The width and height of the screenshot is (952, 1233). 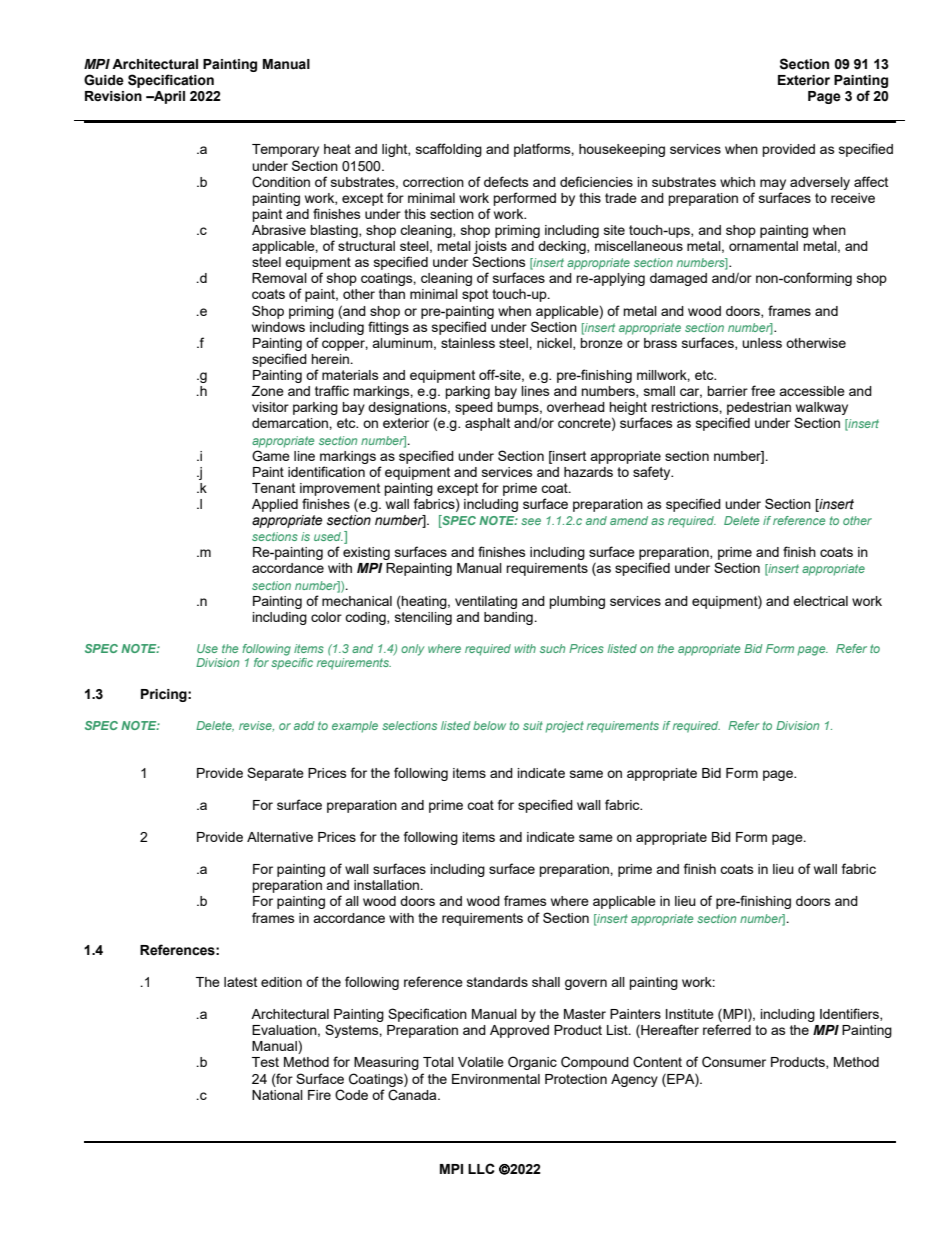 I want to click on may, so click(x=773, y=184).
